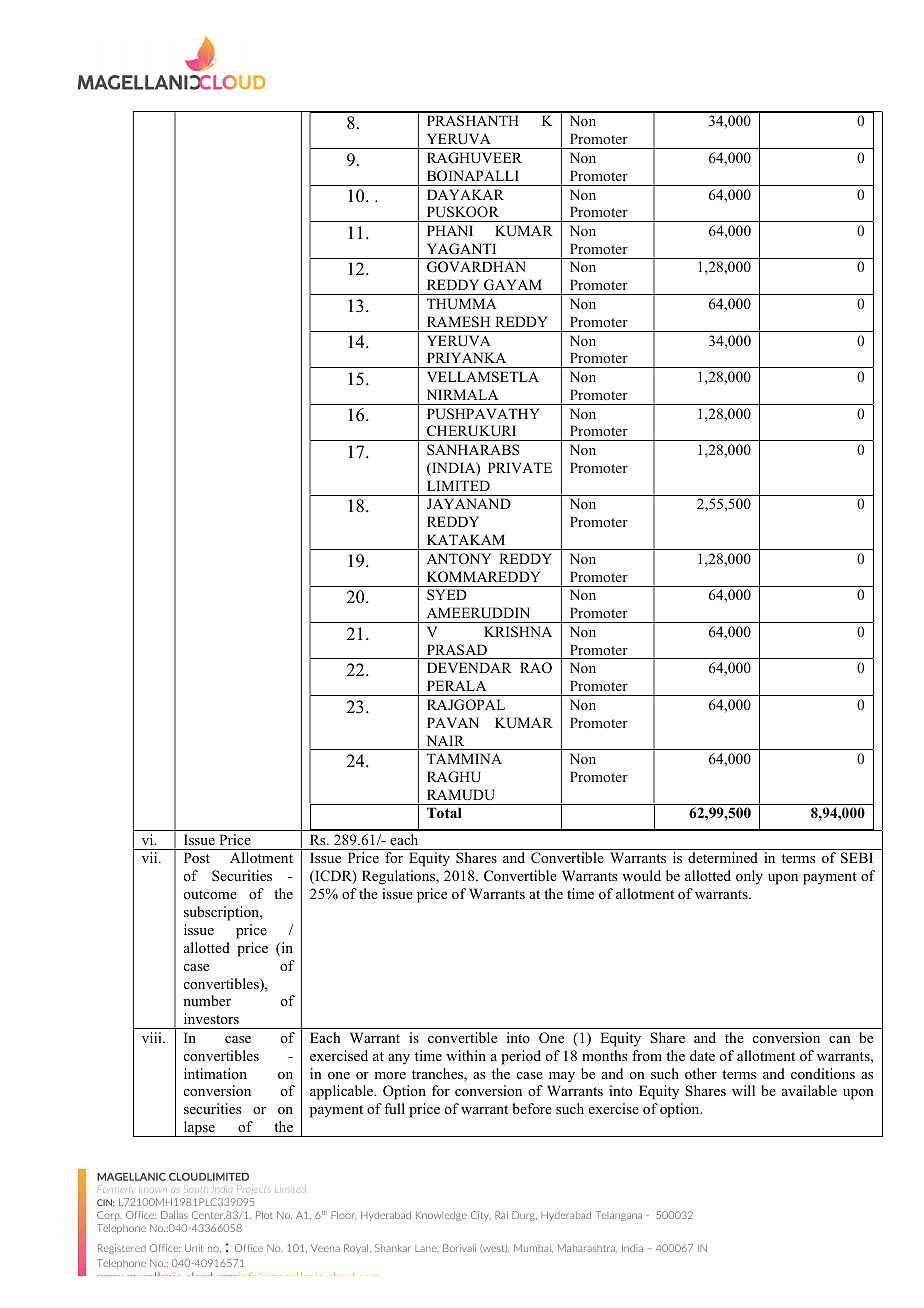 The image size is (924, 1308). Describe the element at coordinates (197, 857) in the image. I see `Post` at that location.
